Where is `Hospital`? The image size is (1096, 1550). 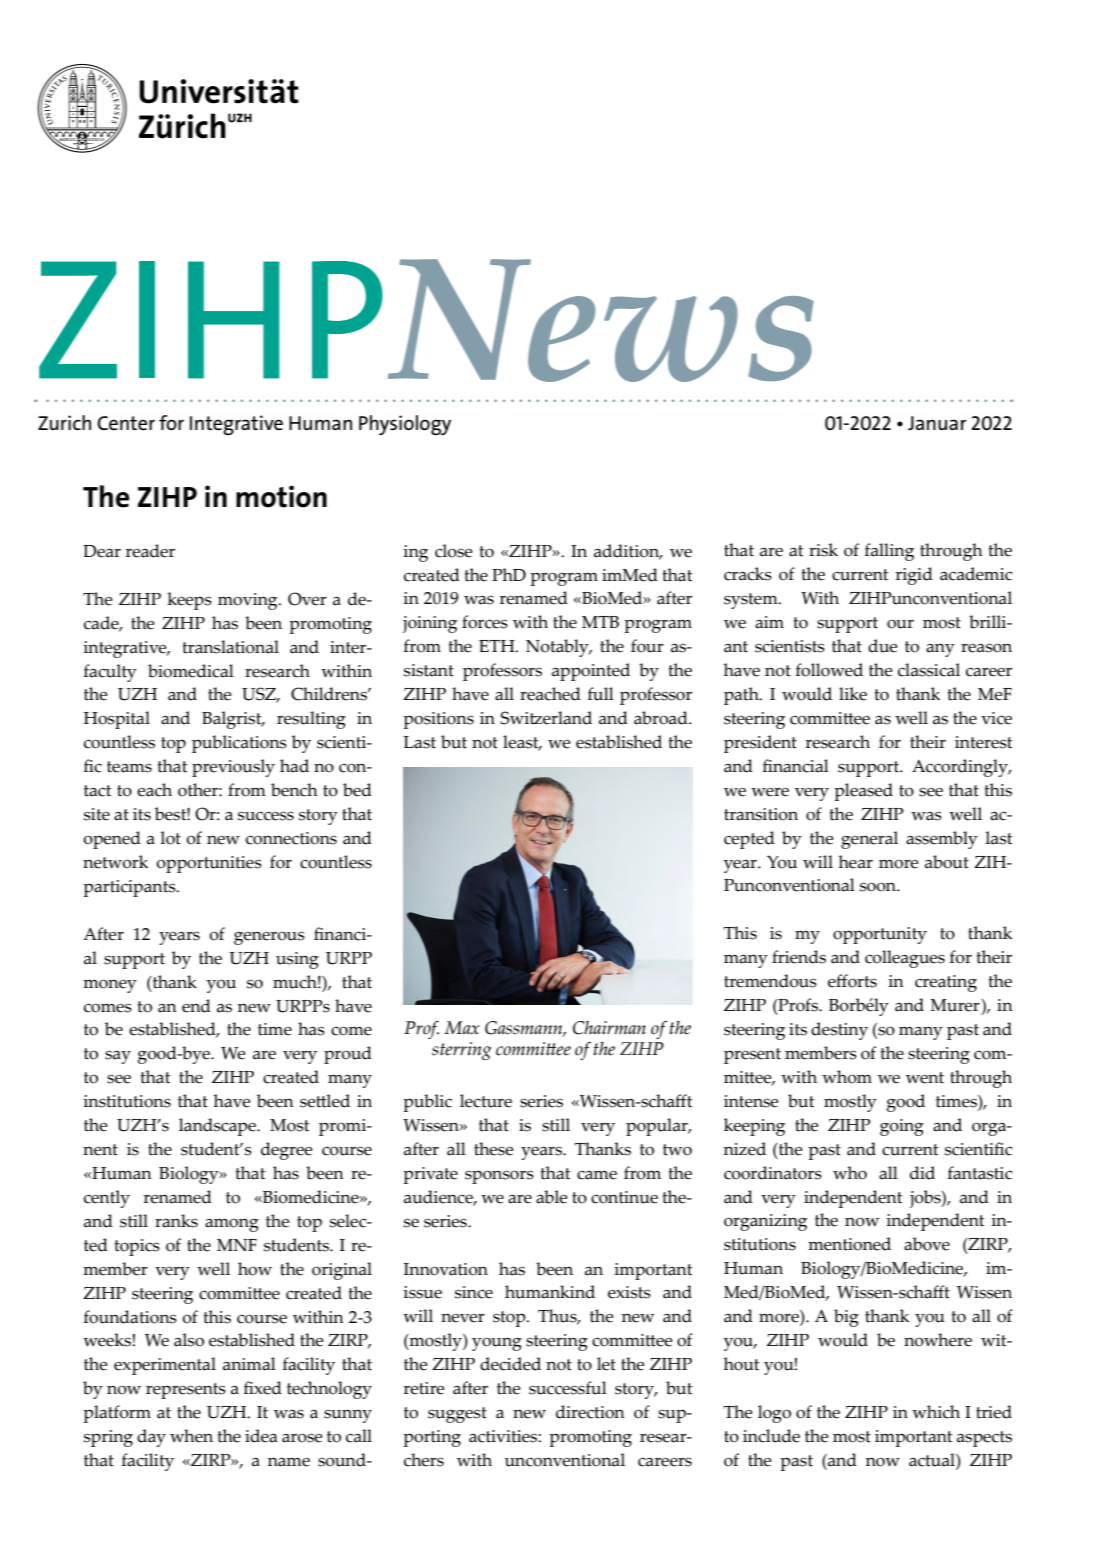 Hospital is located at coordinates (117, 720).
